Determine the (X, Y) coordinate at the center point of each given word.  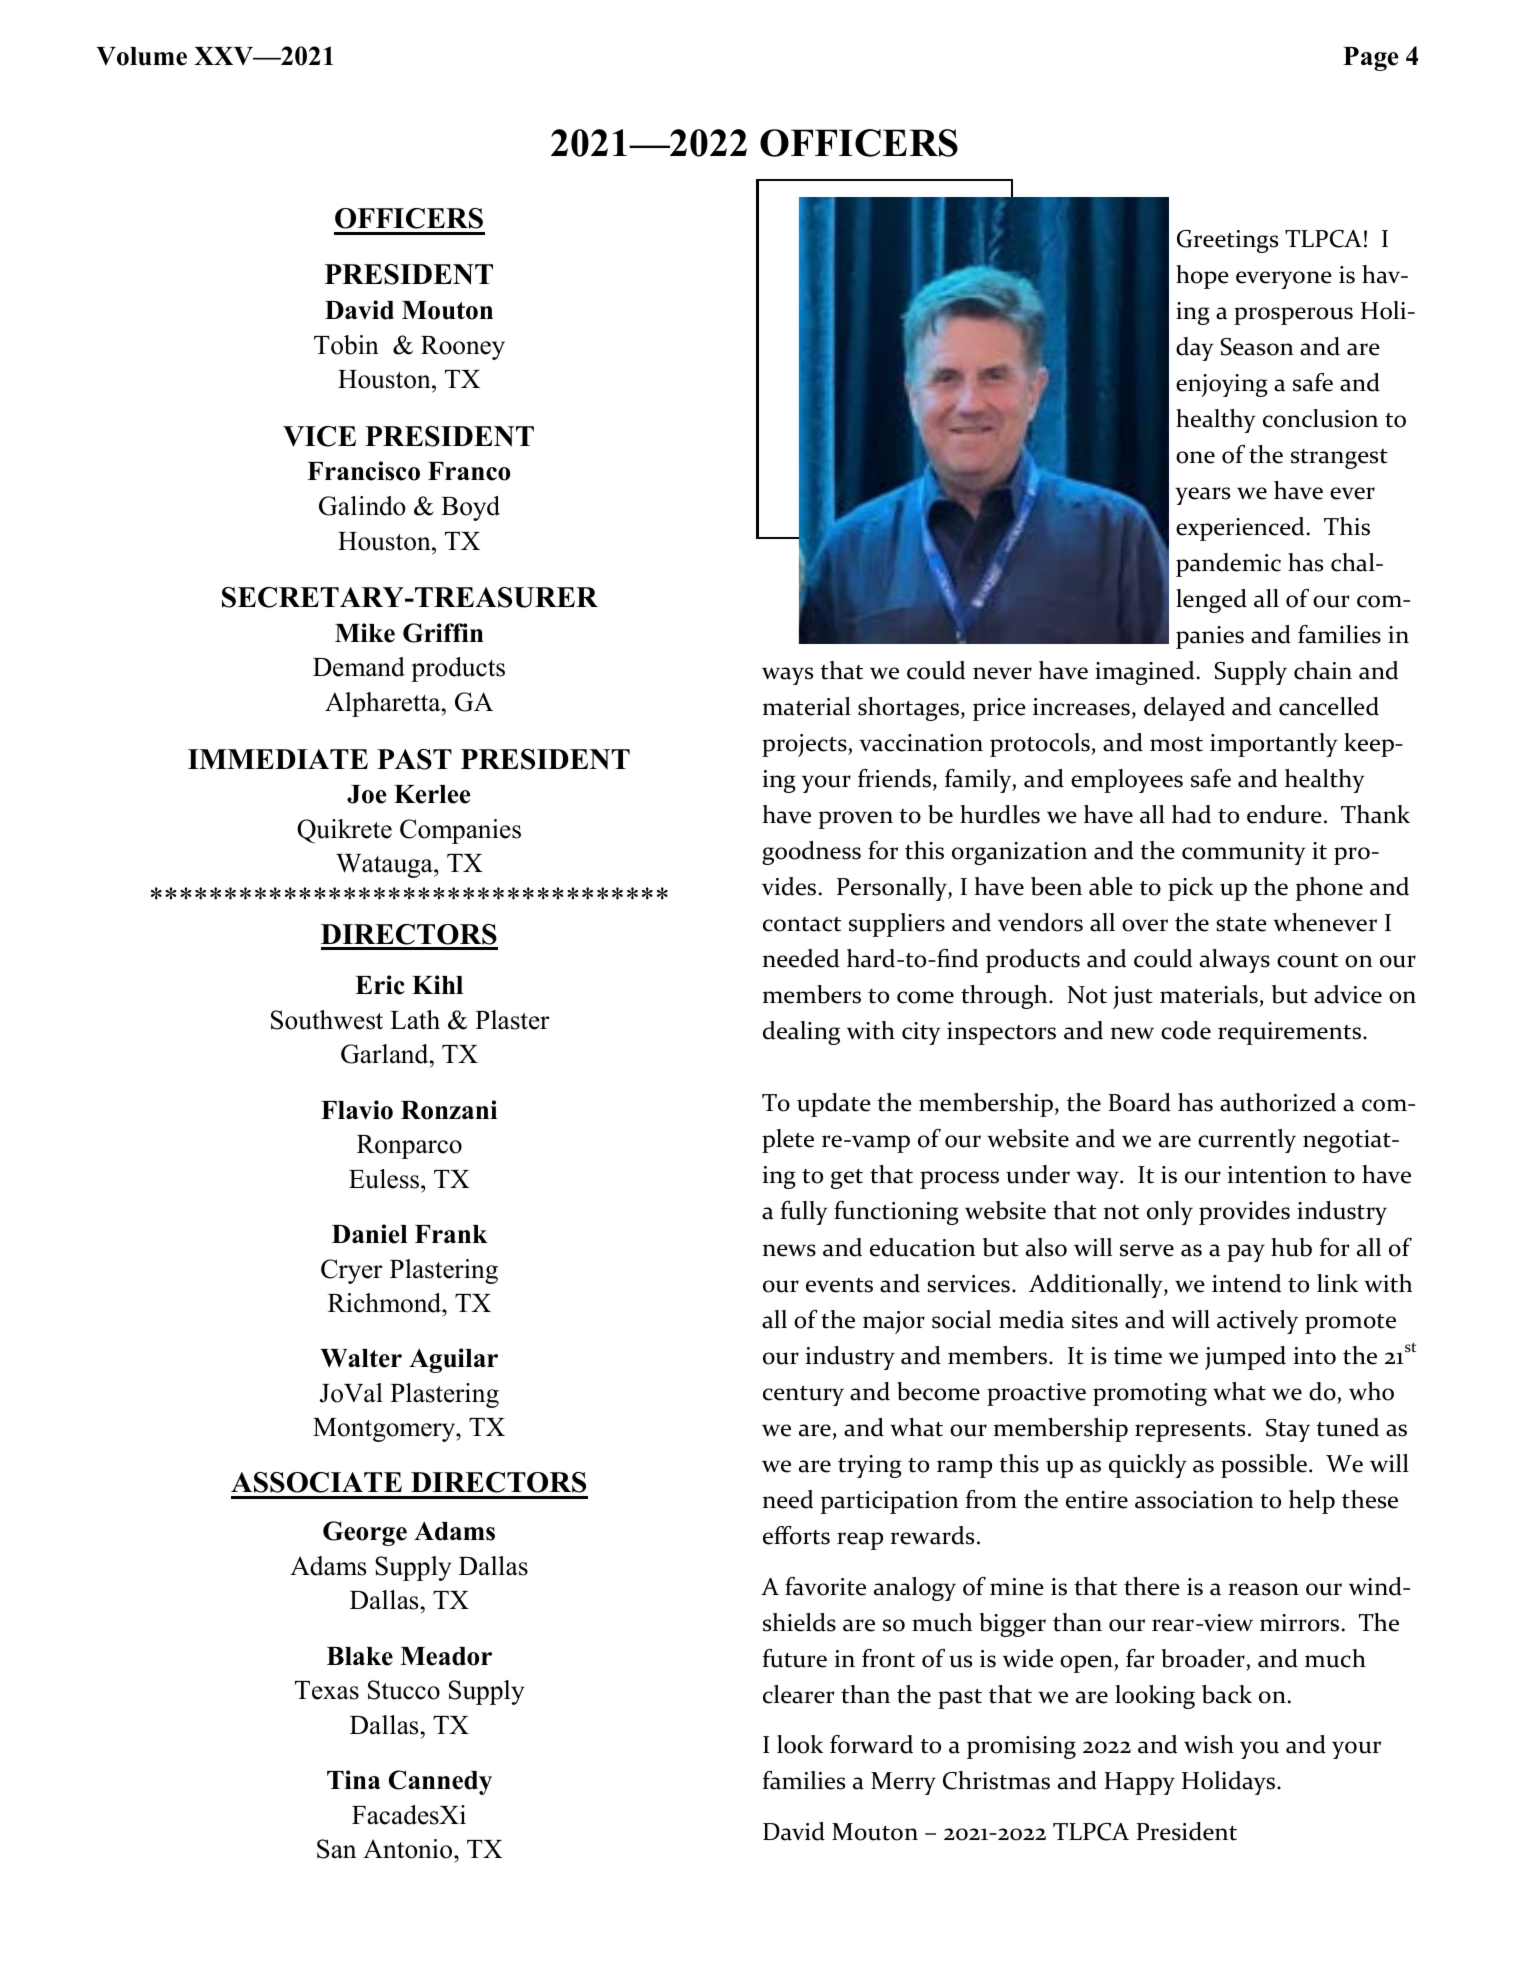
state (1241, 924)
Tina (354, 1779)
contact (802, 924)
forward (871, 1744)
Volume (141, 56)
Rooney (463, 348)
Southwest (327, 1020)
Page (1370, 59)
